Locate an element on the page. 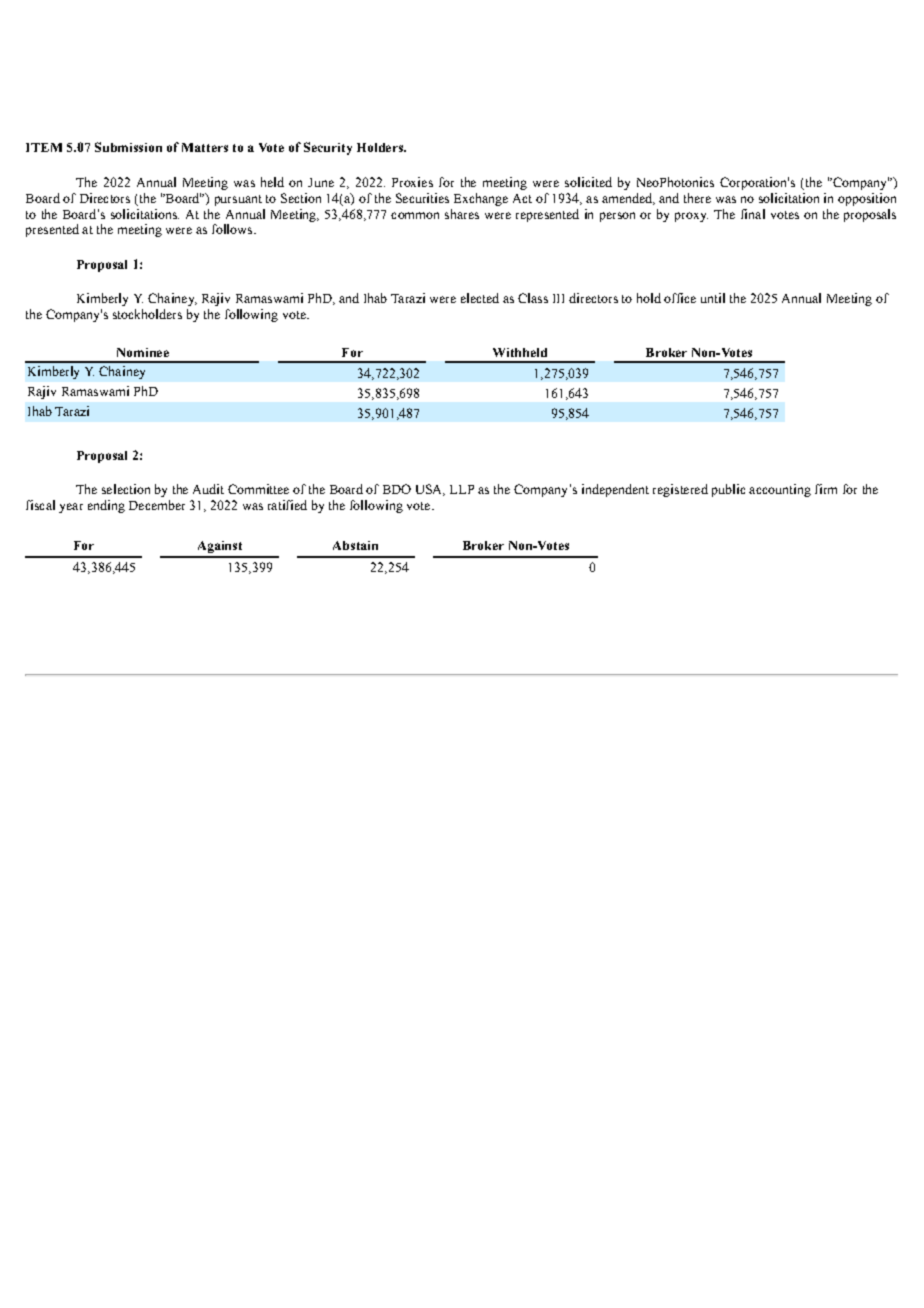 The height and width of the document is (1308, 924). firm is located at coordinates (826, 489).
